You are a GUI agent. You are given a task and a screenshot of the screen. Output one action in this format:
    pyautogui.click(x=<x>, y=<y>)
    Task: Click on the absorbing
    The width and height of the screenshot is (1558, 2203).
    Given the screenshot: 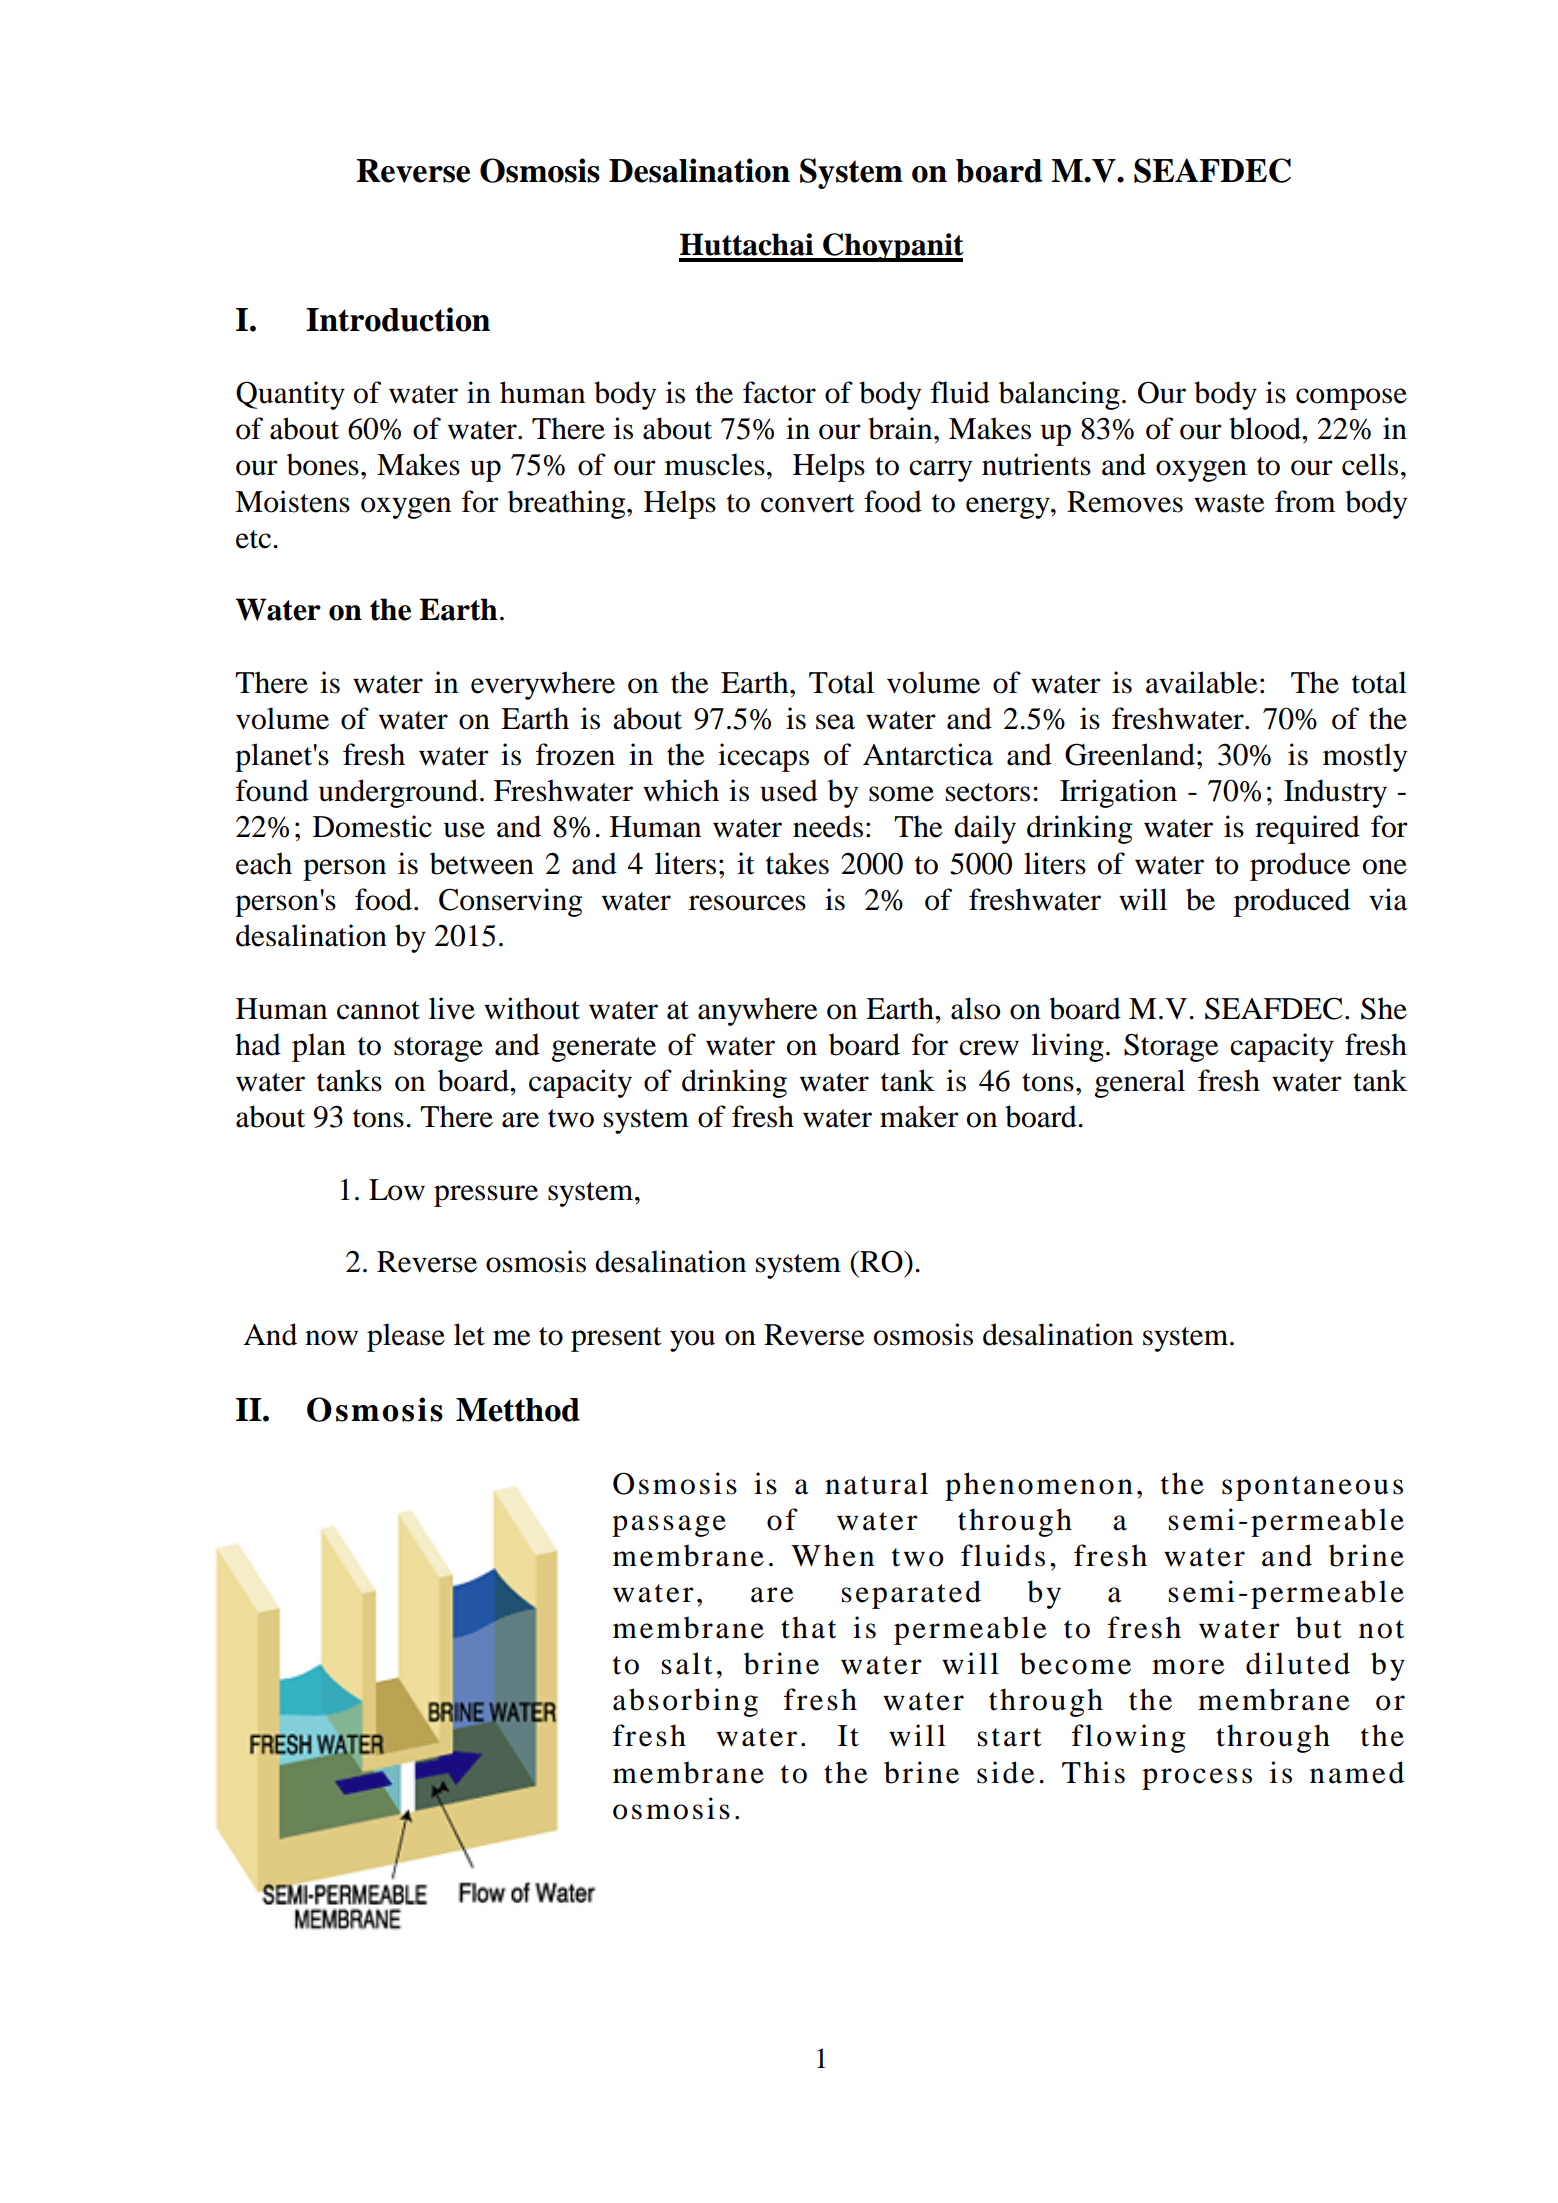 What is the action you would take?
    pyautogui.click(x=685, y=1702)
